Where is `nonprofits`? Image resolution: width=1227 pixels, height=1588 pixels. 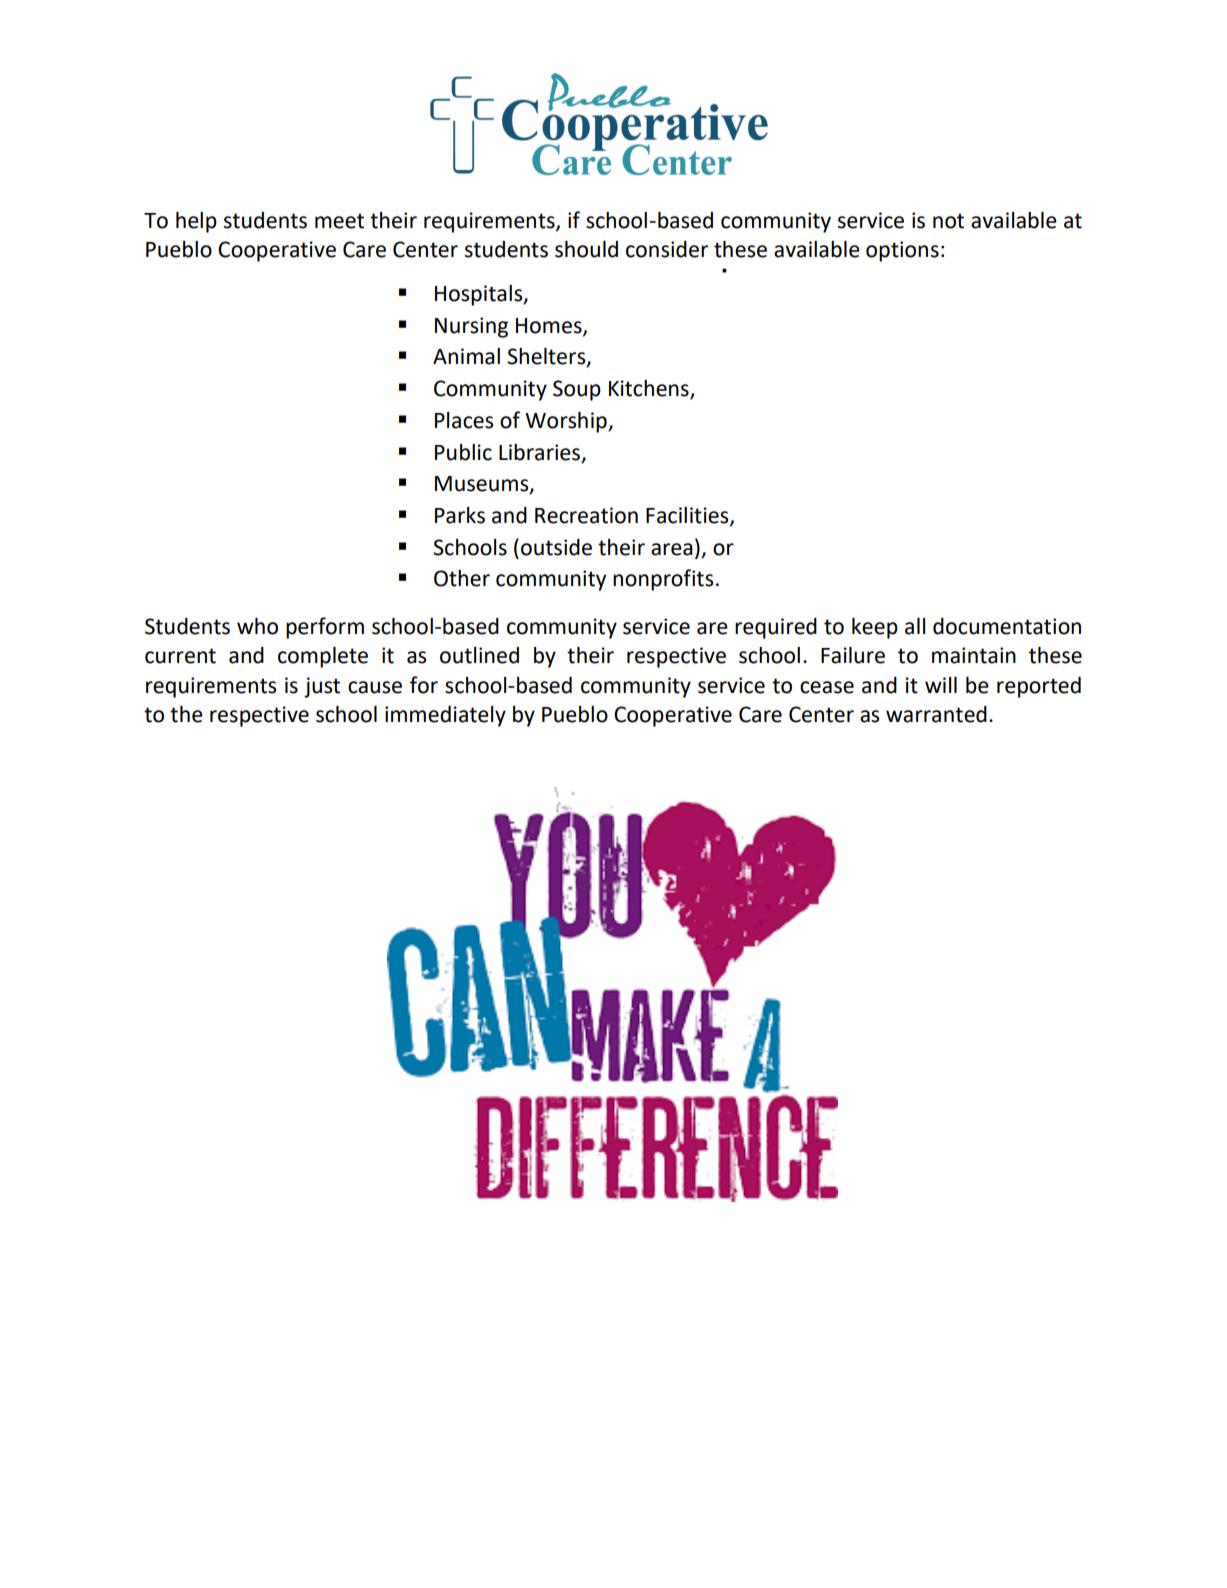 nonprofits is located at coordinates (663, 580).
